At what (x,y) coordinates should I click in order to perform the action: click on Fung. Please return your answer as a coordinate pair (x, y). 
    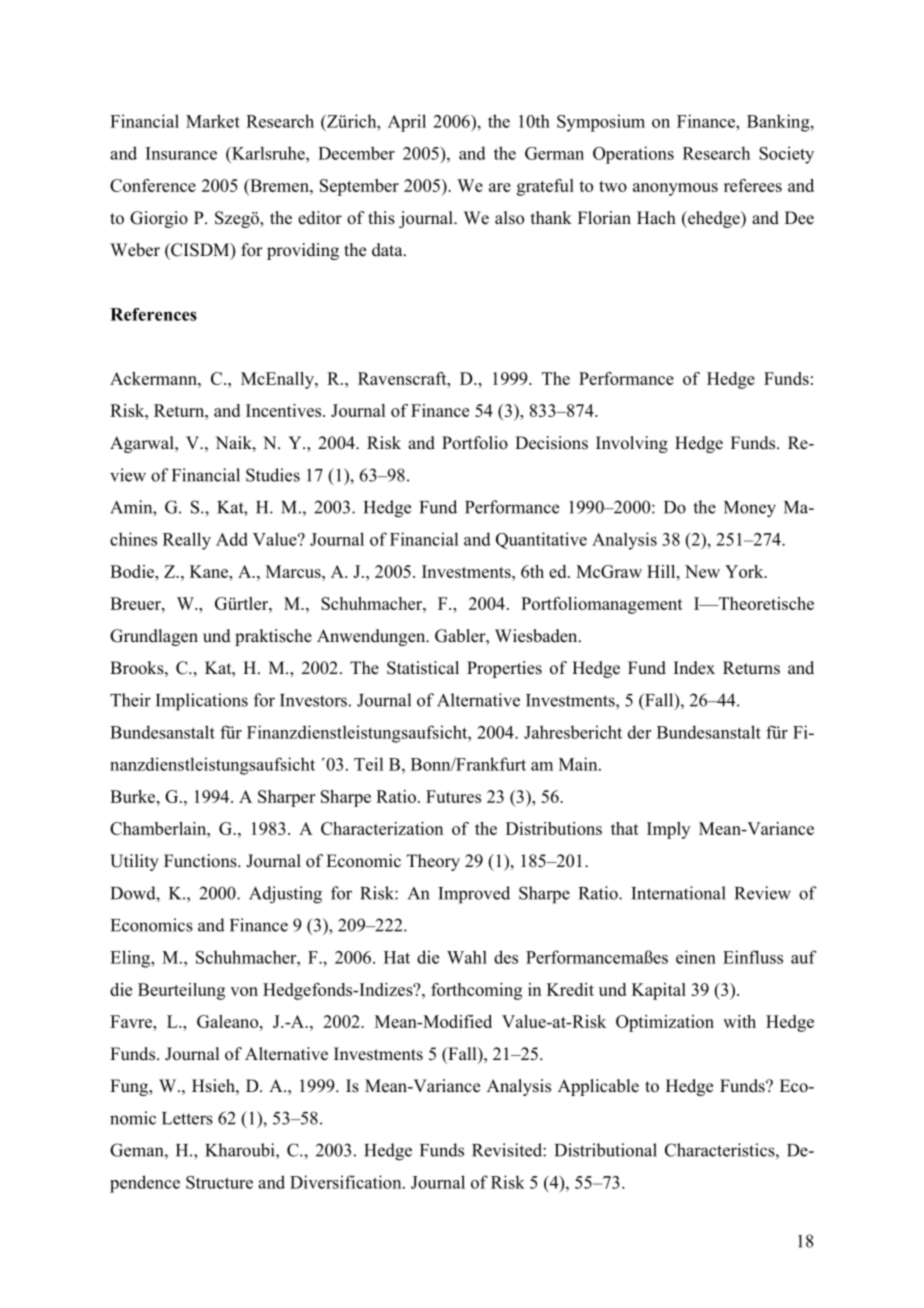
    Looking at the image, I should click on (130, 1087).
